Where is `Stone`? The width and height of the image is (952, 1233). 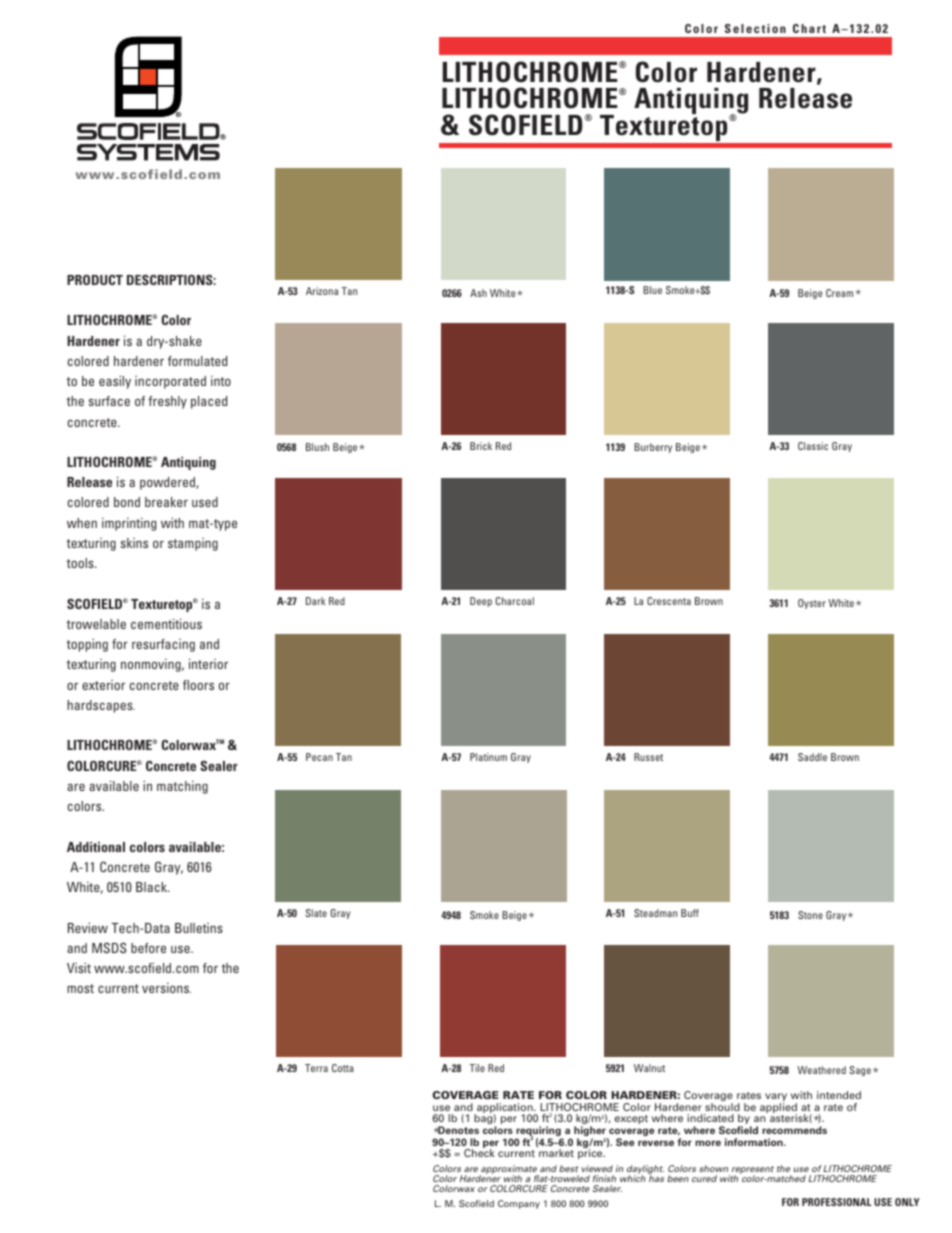 Stone is located at coordinates (810, 915).
